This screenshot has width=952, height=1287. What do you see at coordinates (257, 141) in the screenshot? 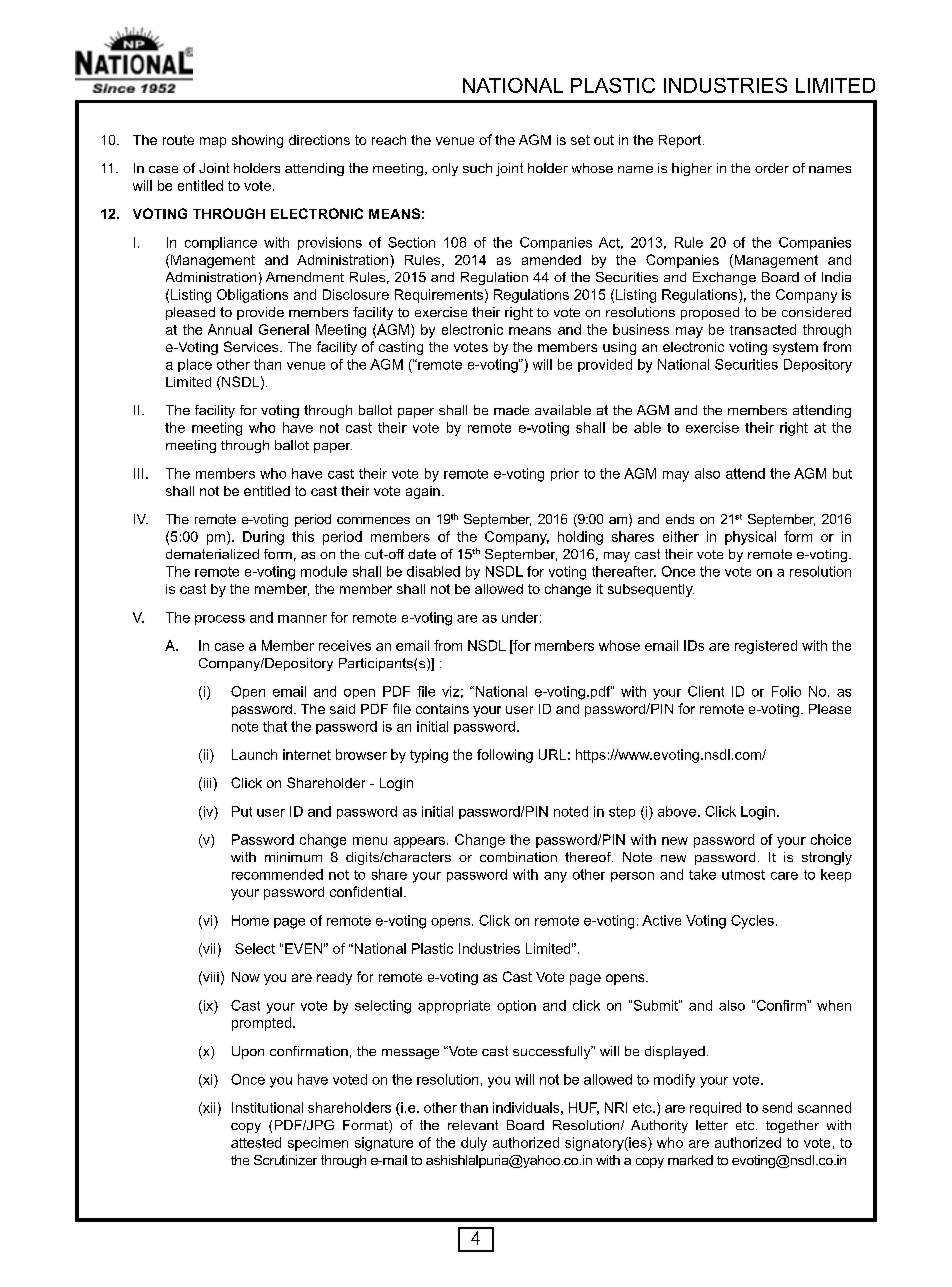
I see `showing` at bounding box center [257, 141].
